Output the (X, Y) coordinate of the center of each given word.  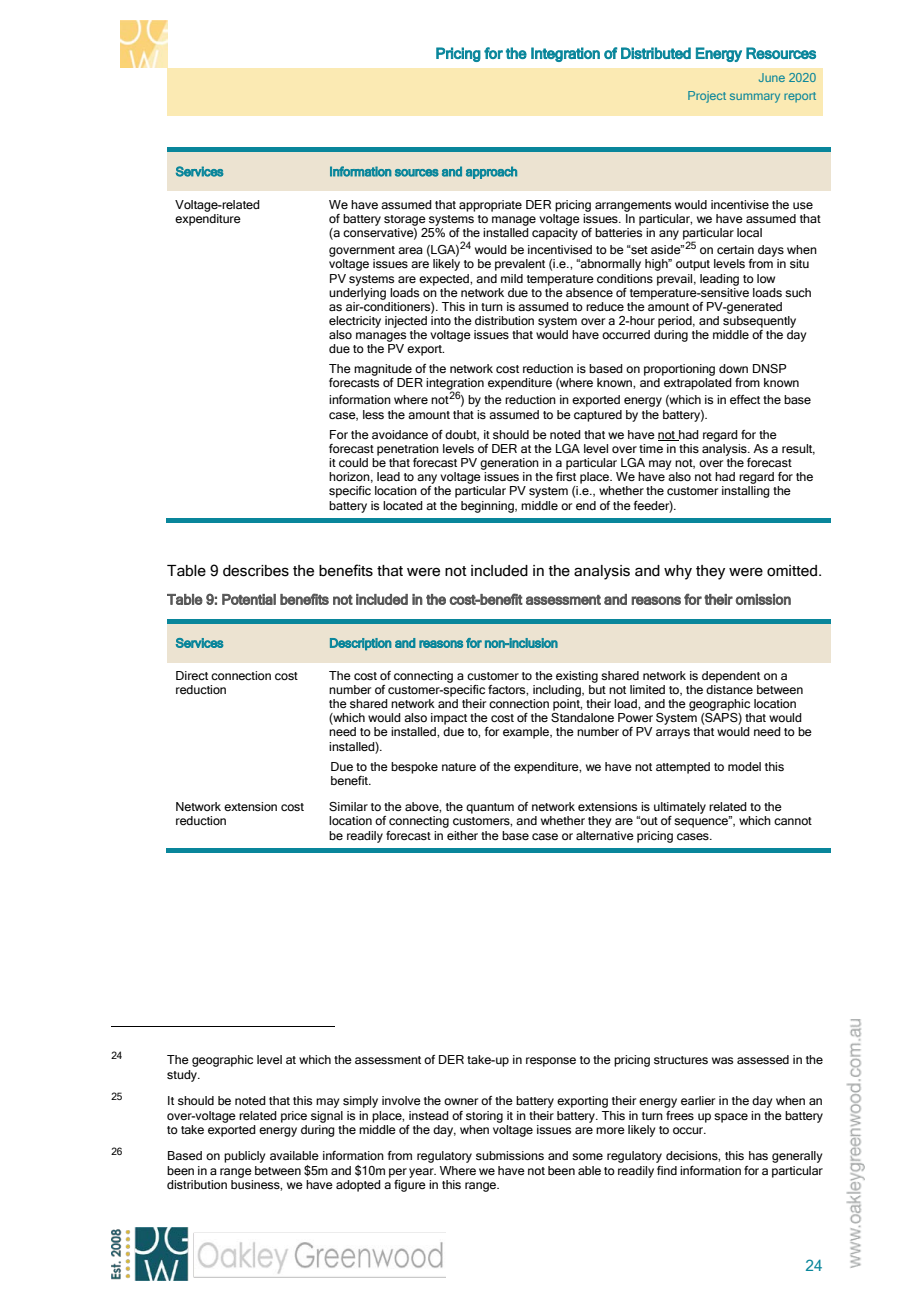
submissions (510, 1155)
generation (509, 464)
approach (491, 172)
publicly (244, 1157)
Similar (348, 806)
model (744, 766)
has (758, 1155)
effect (745, 399)
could (353, 462)
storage (405, 220)
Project (707, 97)
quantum (490, 808)
